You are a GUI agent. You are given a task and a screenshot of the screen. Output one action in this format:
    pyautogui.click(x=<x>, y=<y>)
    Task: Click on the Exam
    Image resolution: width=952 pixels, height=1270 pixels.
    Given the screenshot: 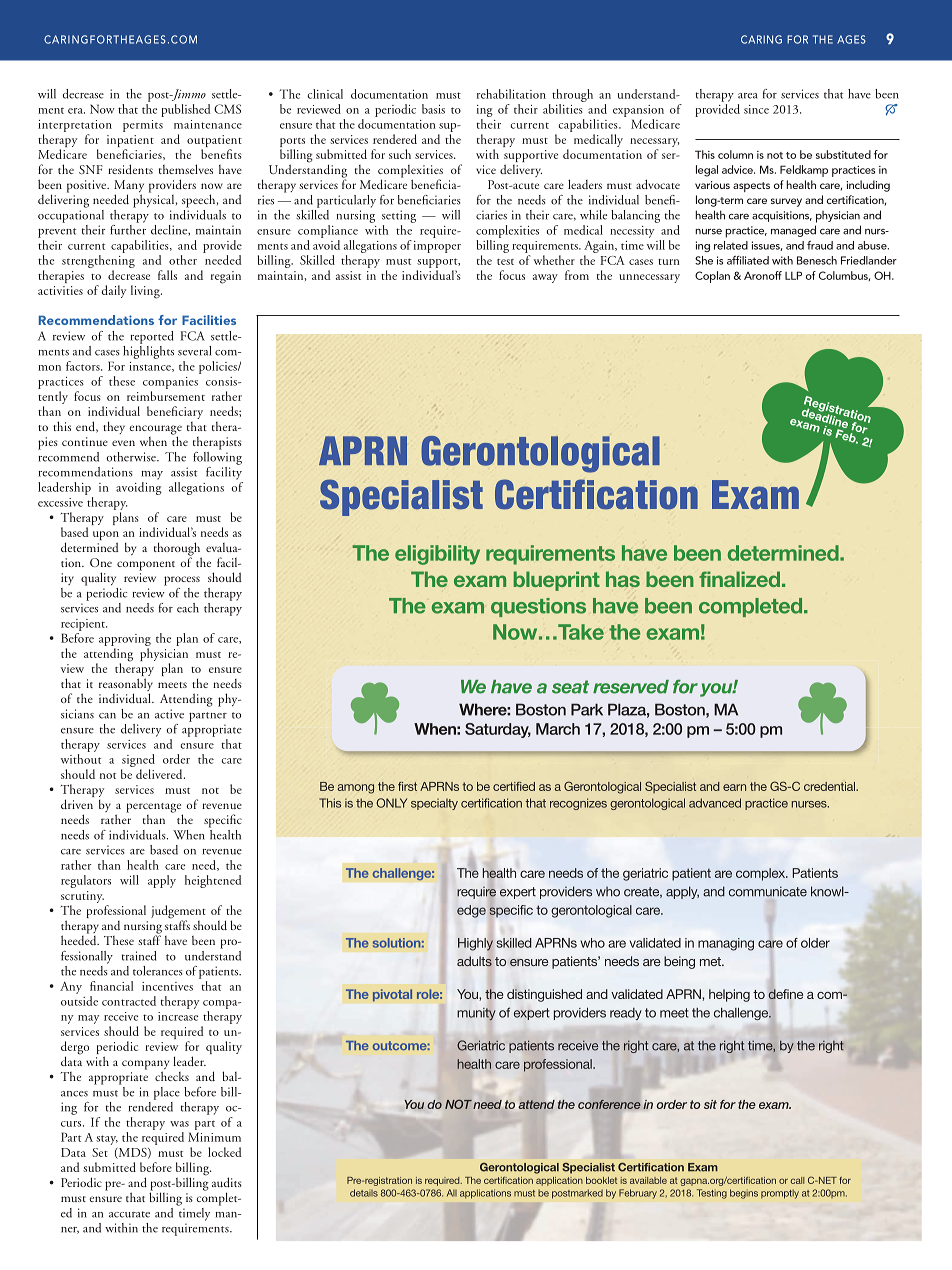 What is the action you would take?
    pyautogui.click(x=755, y=494)
